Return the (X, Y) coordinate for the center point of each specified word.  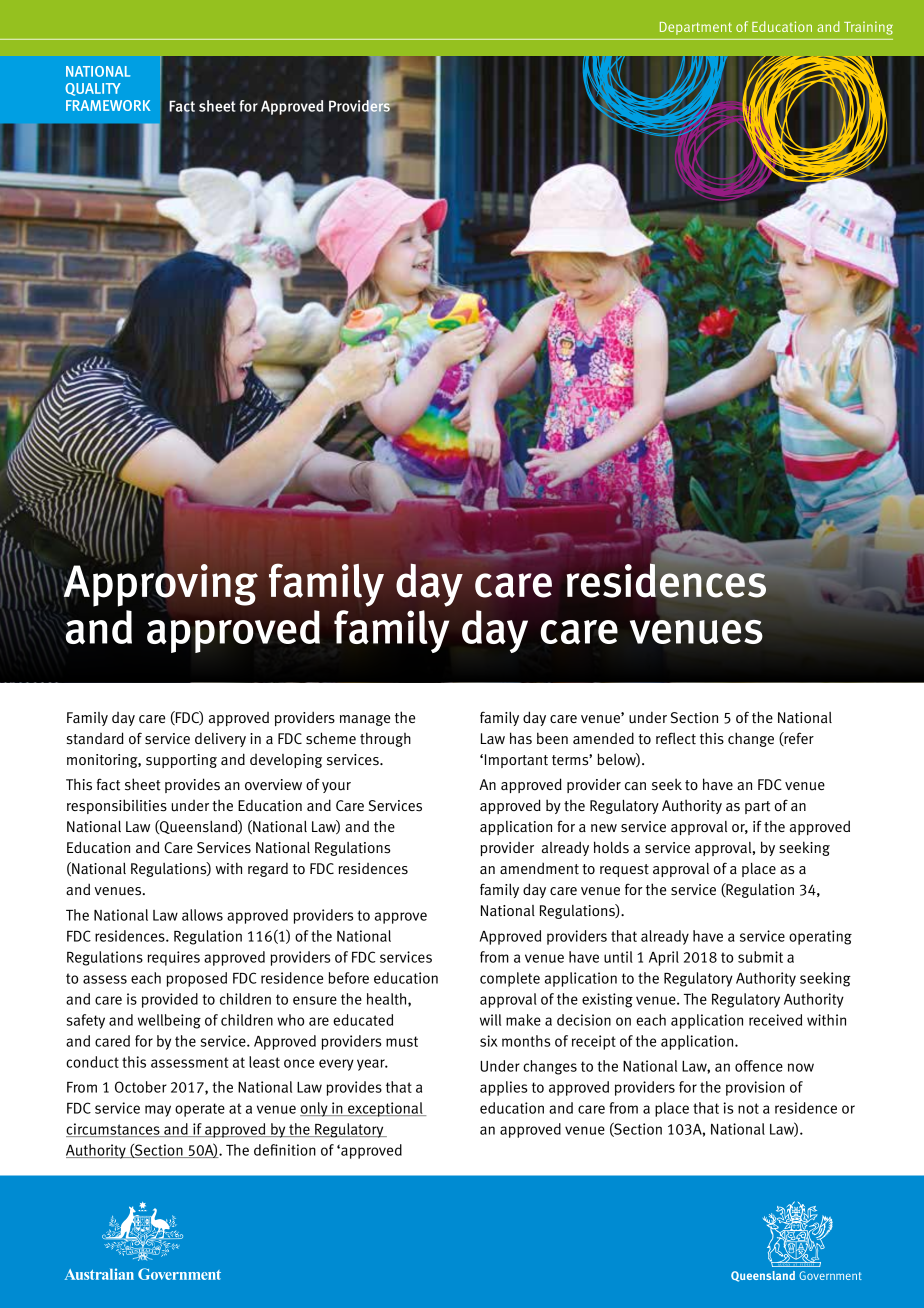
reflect (676, 738)
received (775, 1020)
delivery (220, 739)
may (158, 1111)
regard (268, 869)
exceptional (385, 1109)
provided (170, 1000)
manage (365, 720)
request (624, 870)
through (385, 739)
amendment (539, 869)
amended (603, 738)
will (490, 1020)
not (748, 1108)
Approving (161, 584)
